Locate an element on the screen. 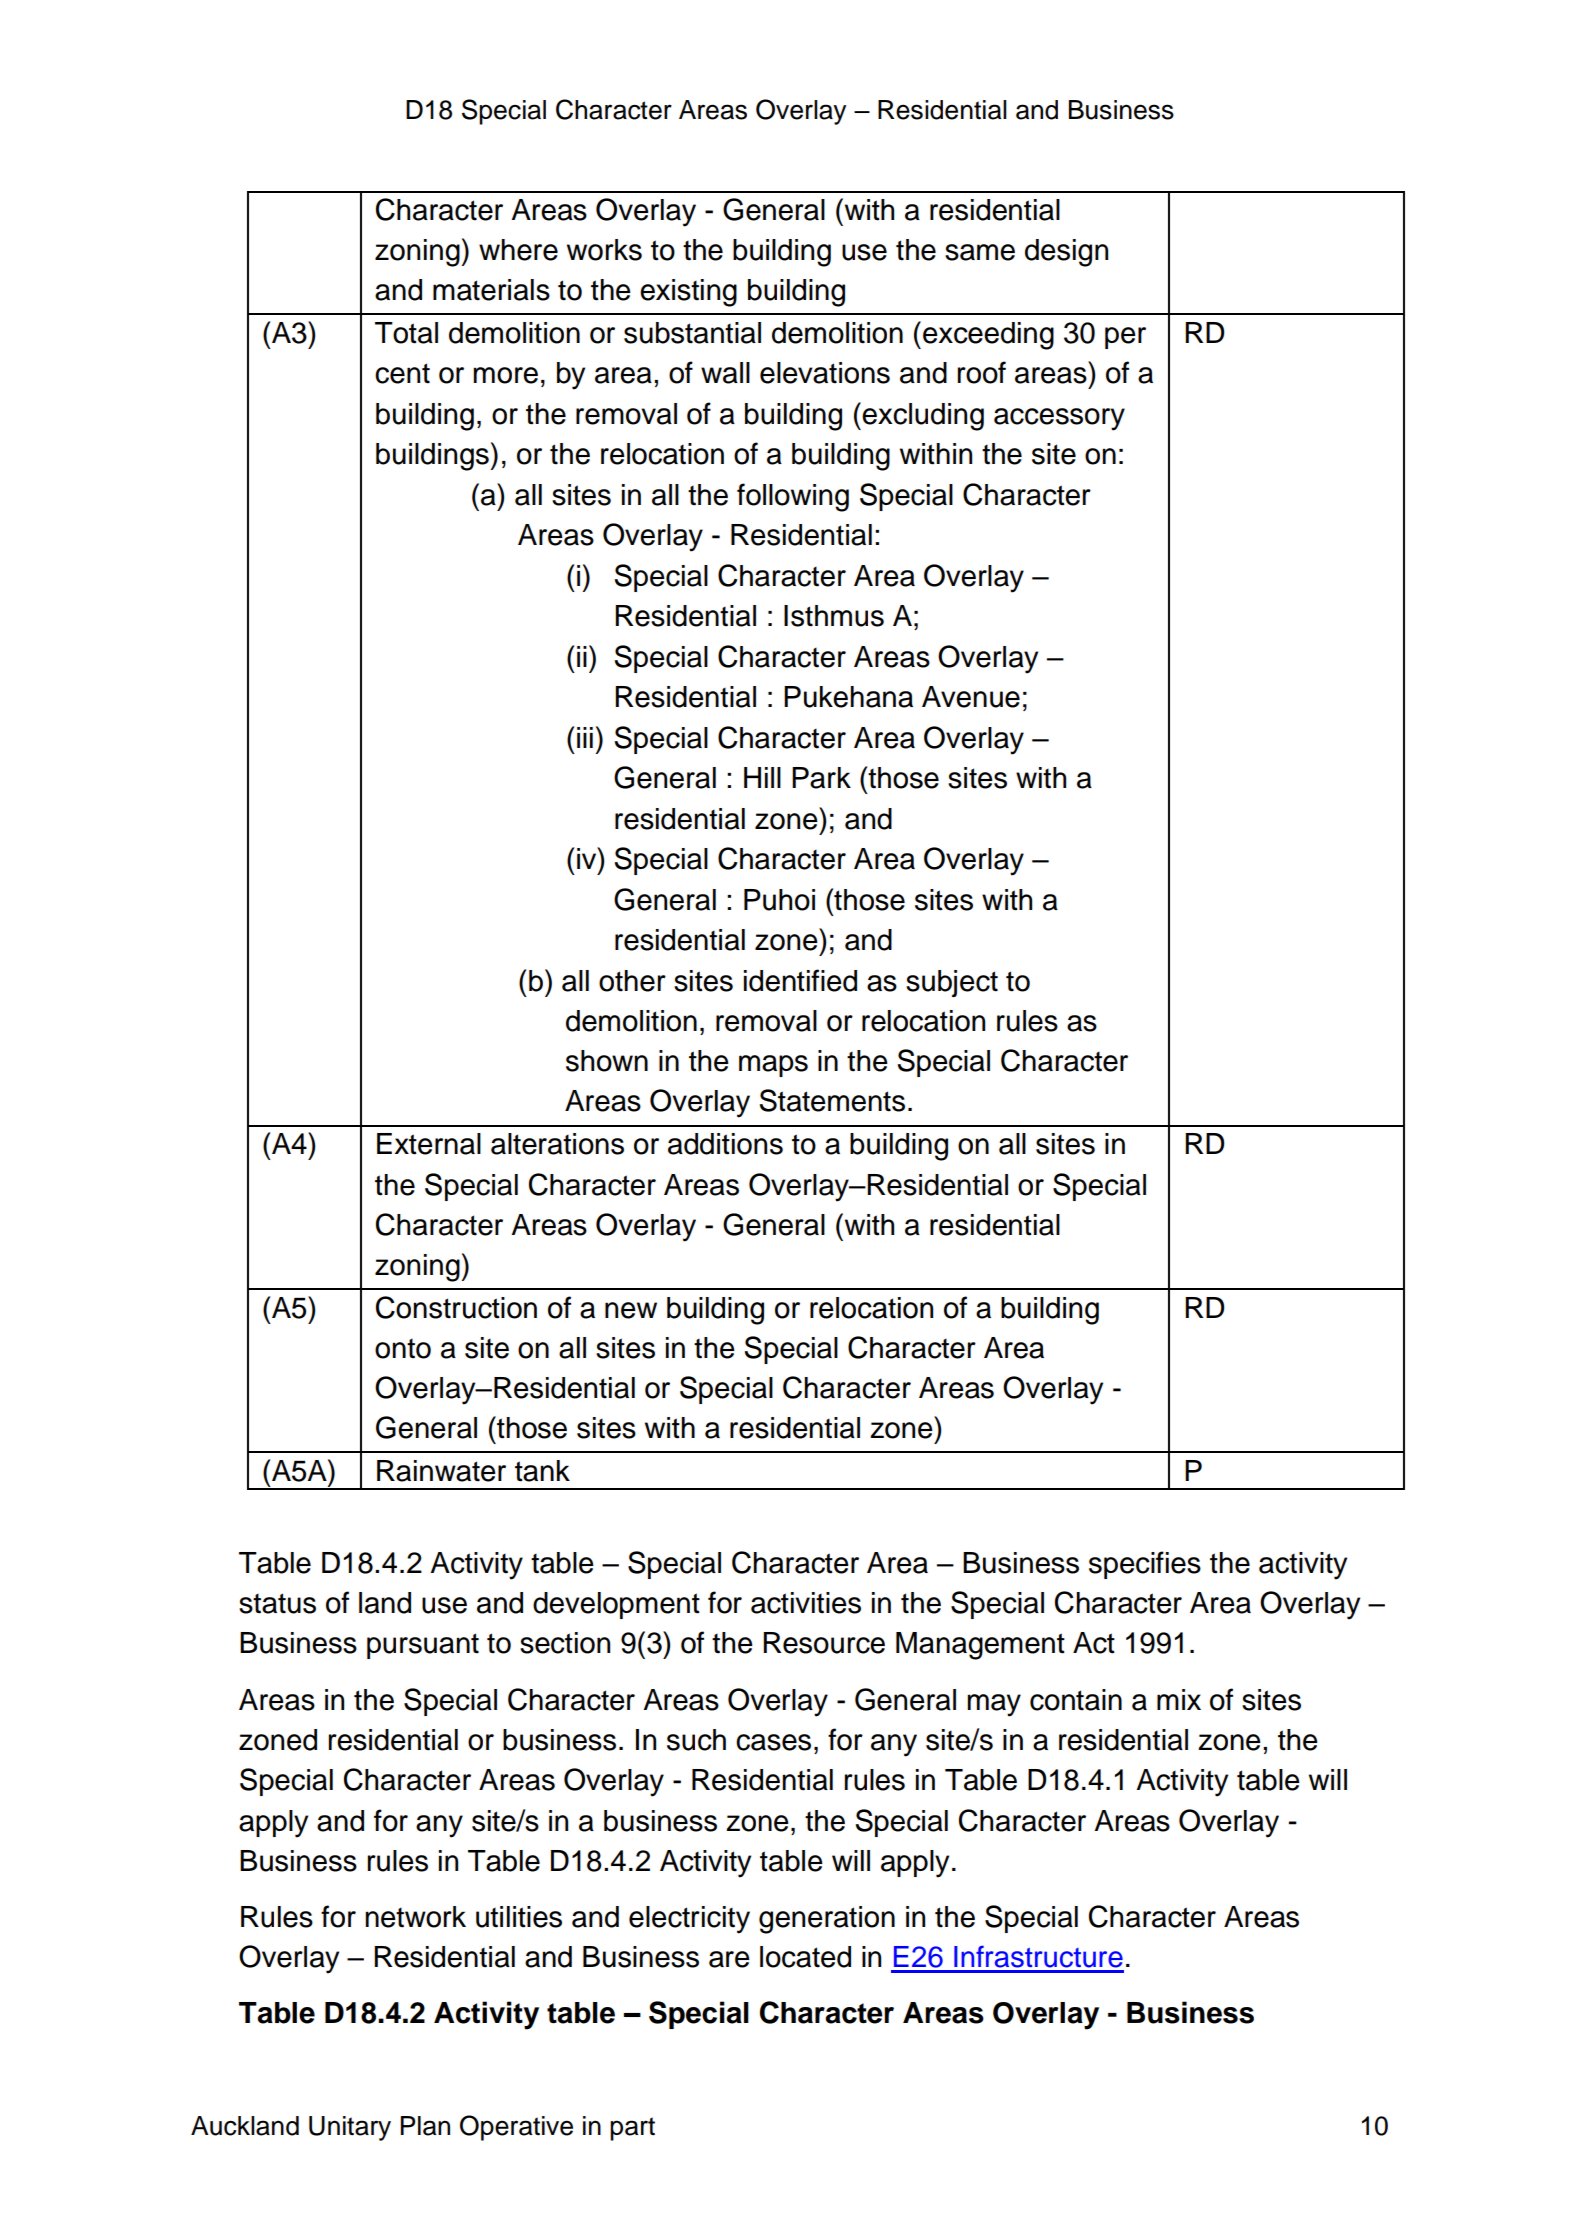  Unitary is located at coordinates (350, 2128).
